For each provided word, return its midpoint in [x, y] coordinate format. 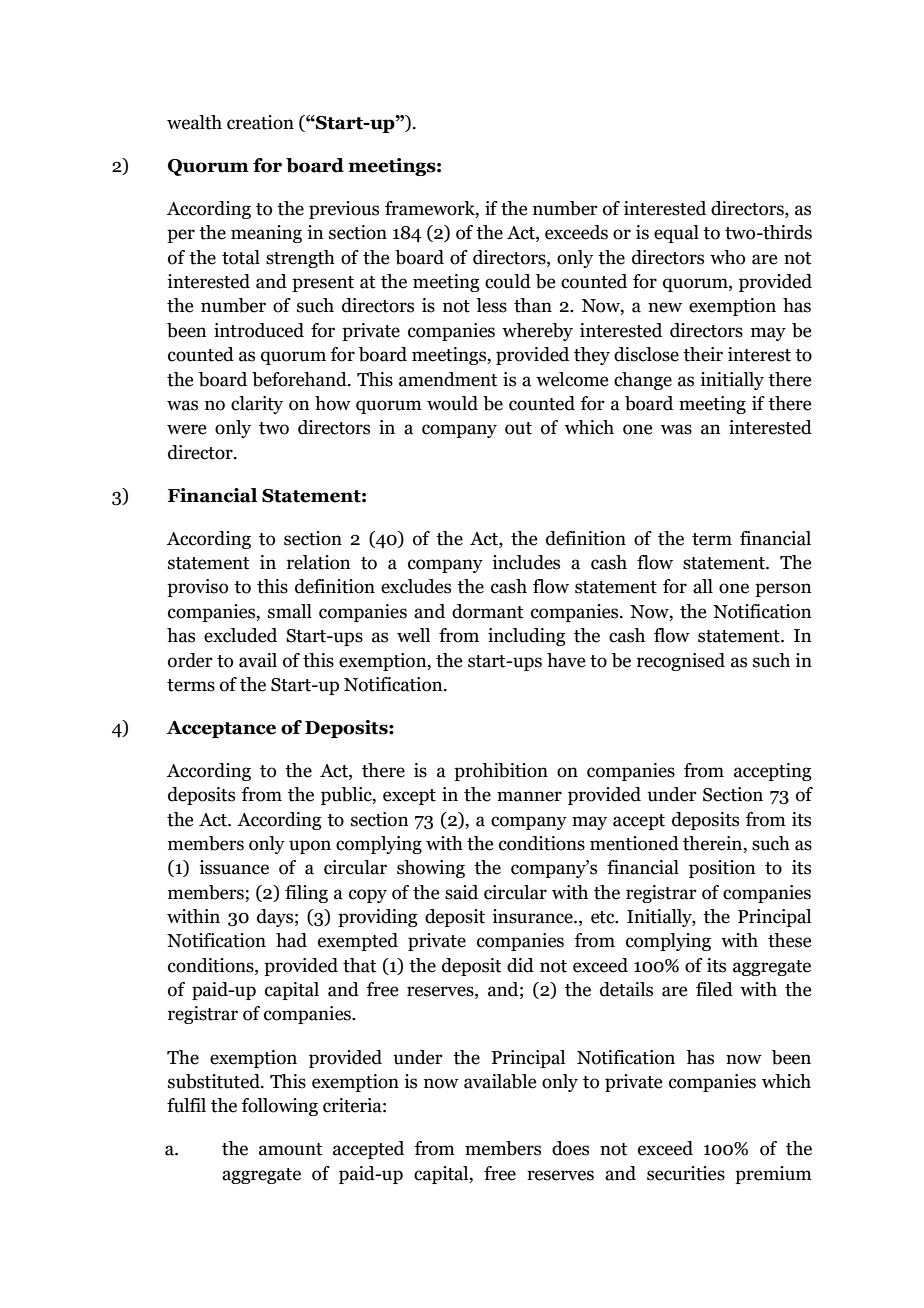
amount [290, 1149]
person [783, 590]
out [518, 428]
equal [676, 234]
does [570, 1148]
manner [529, 796]
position [722, 869]
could [508, 281]
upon [310, 847]
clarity [257, 405]
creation [260, 122]
